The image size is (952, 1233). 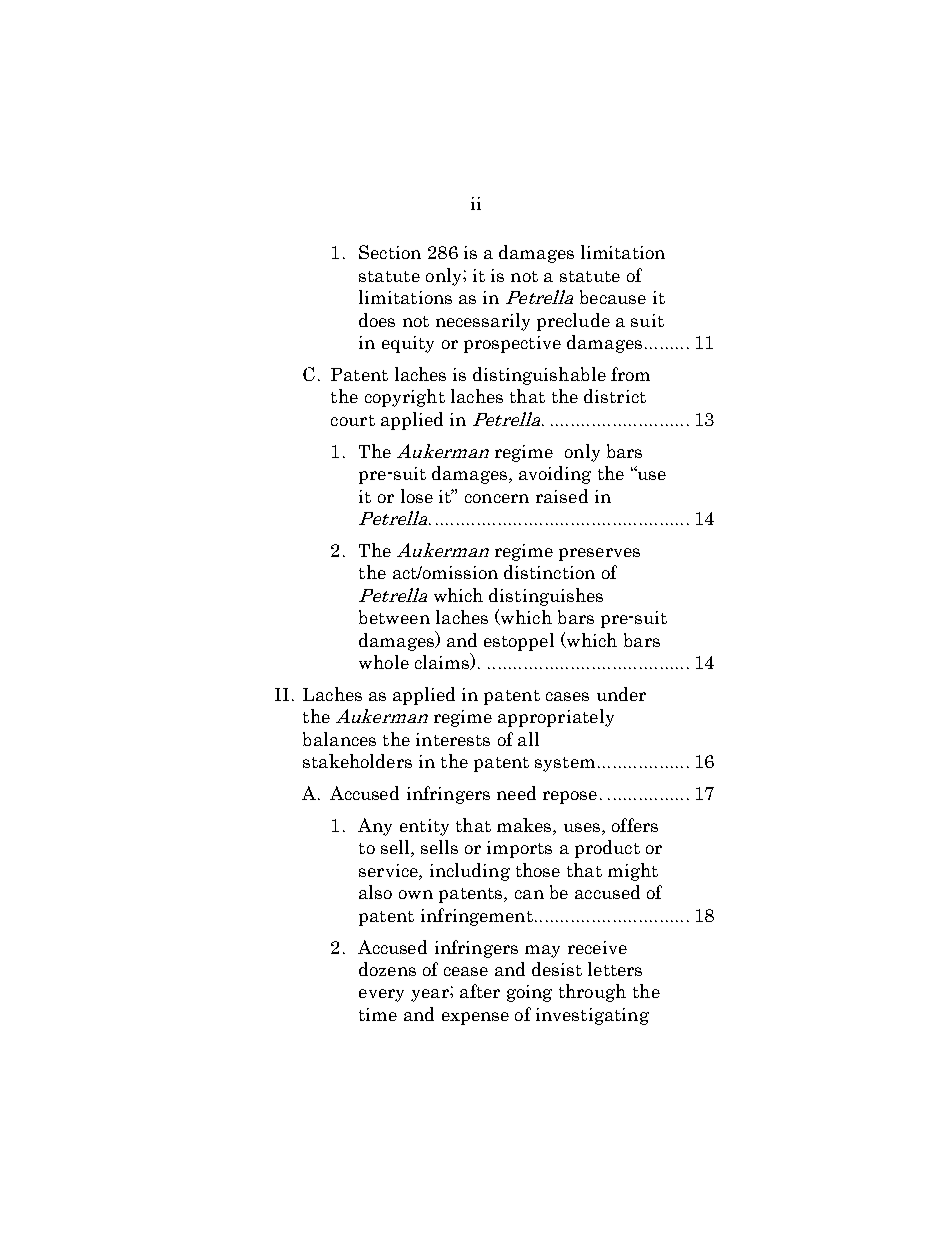 I want to click on every, so click(x=381, y=995).
